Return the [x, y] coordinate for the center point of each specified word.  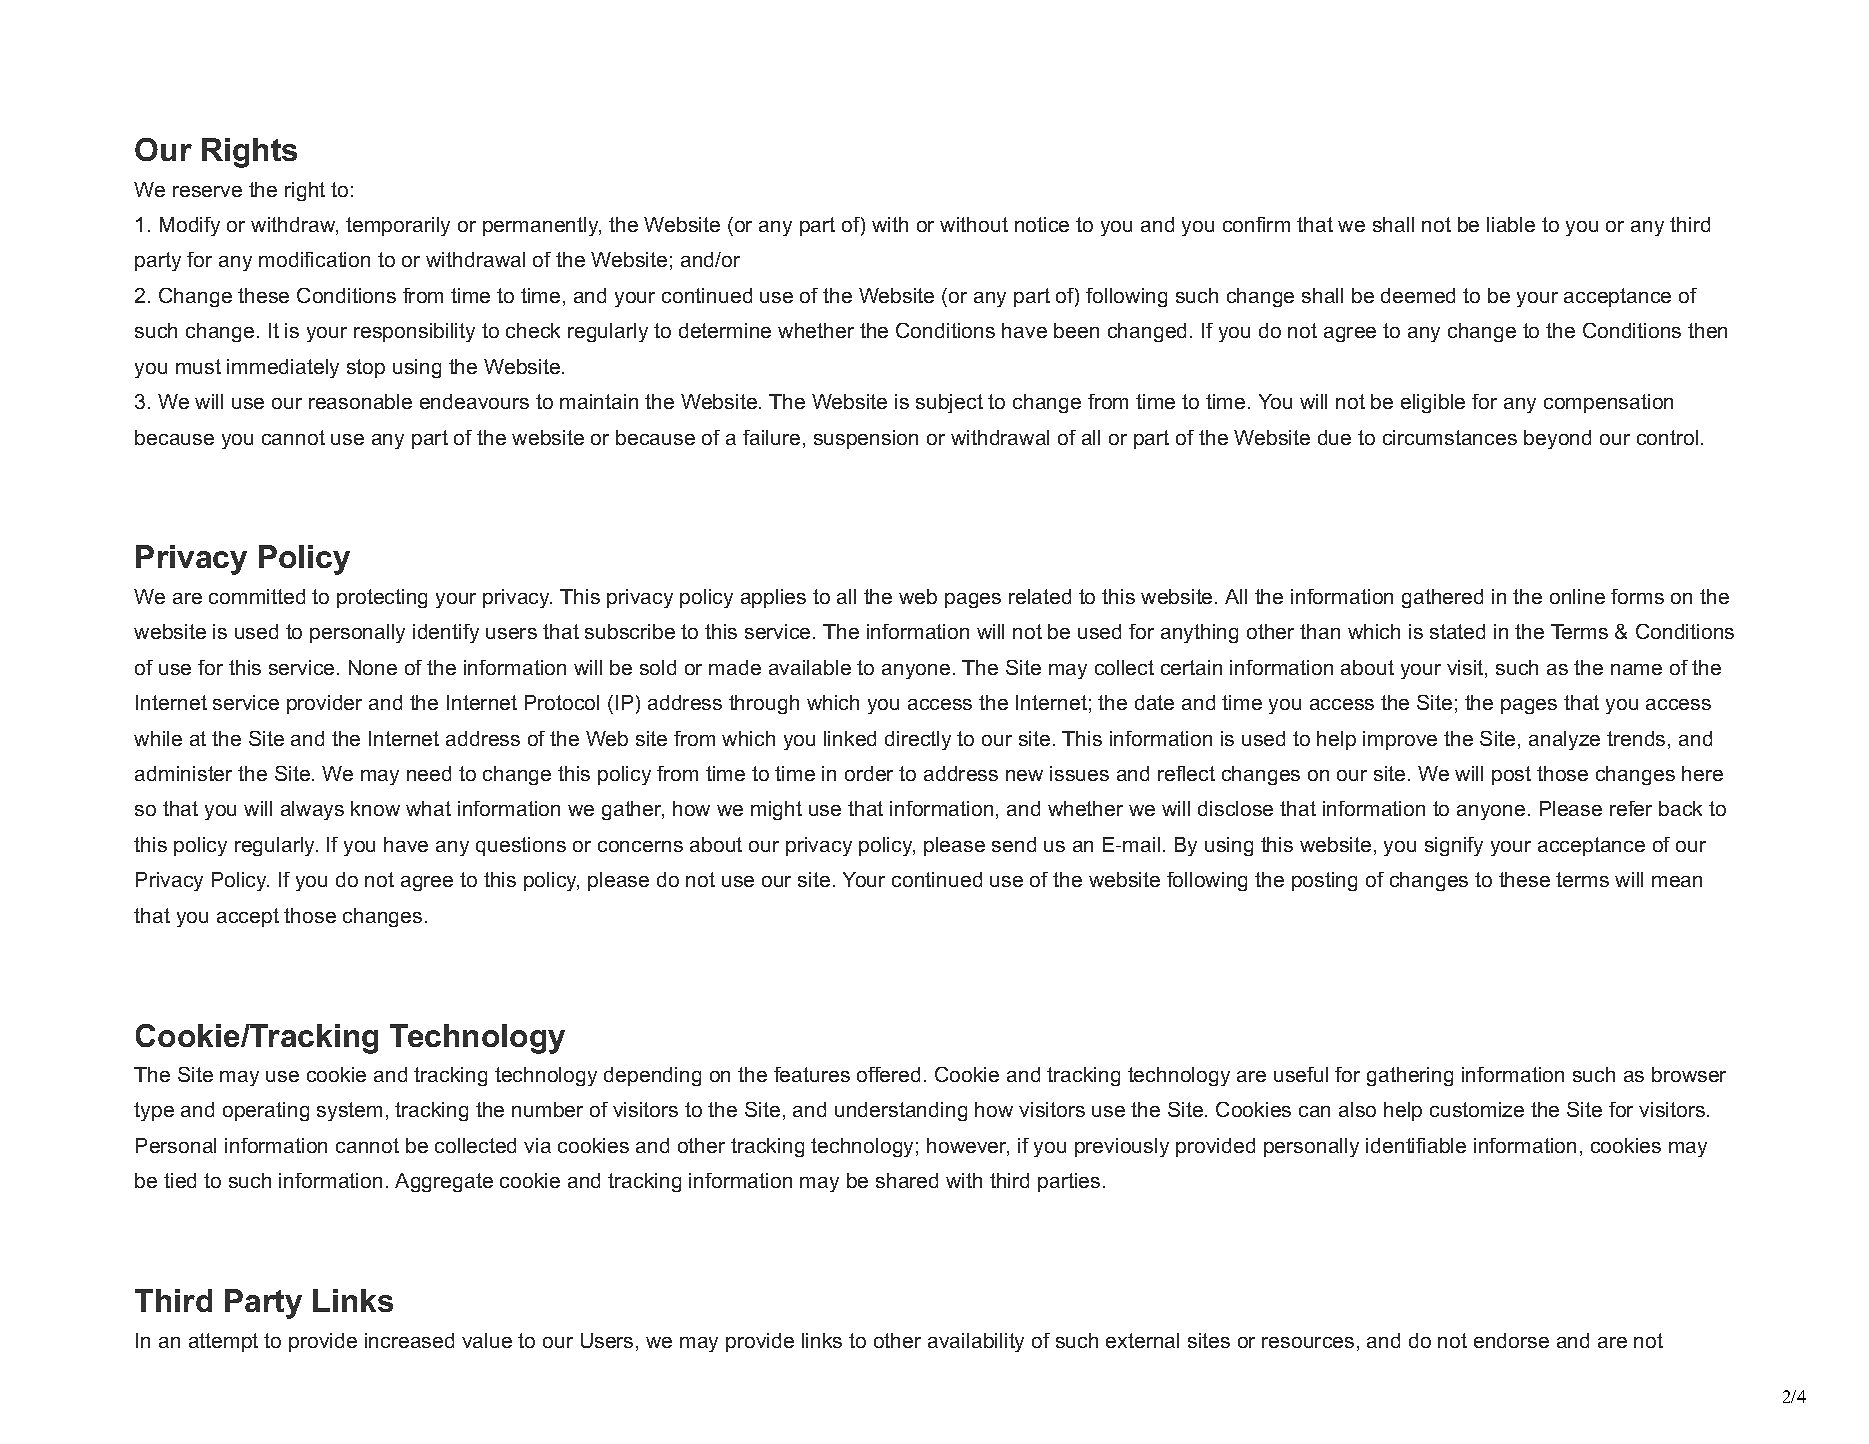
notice [1042, 224]
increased [409, 1340]
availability [976, 1342]
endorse [1511, 1340]
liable [1511, 224]
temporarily [398, 226]
